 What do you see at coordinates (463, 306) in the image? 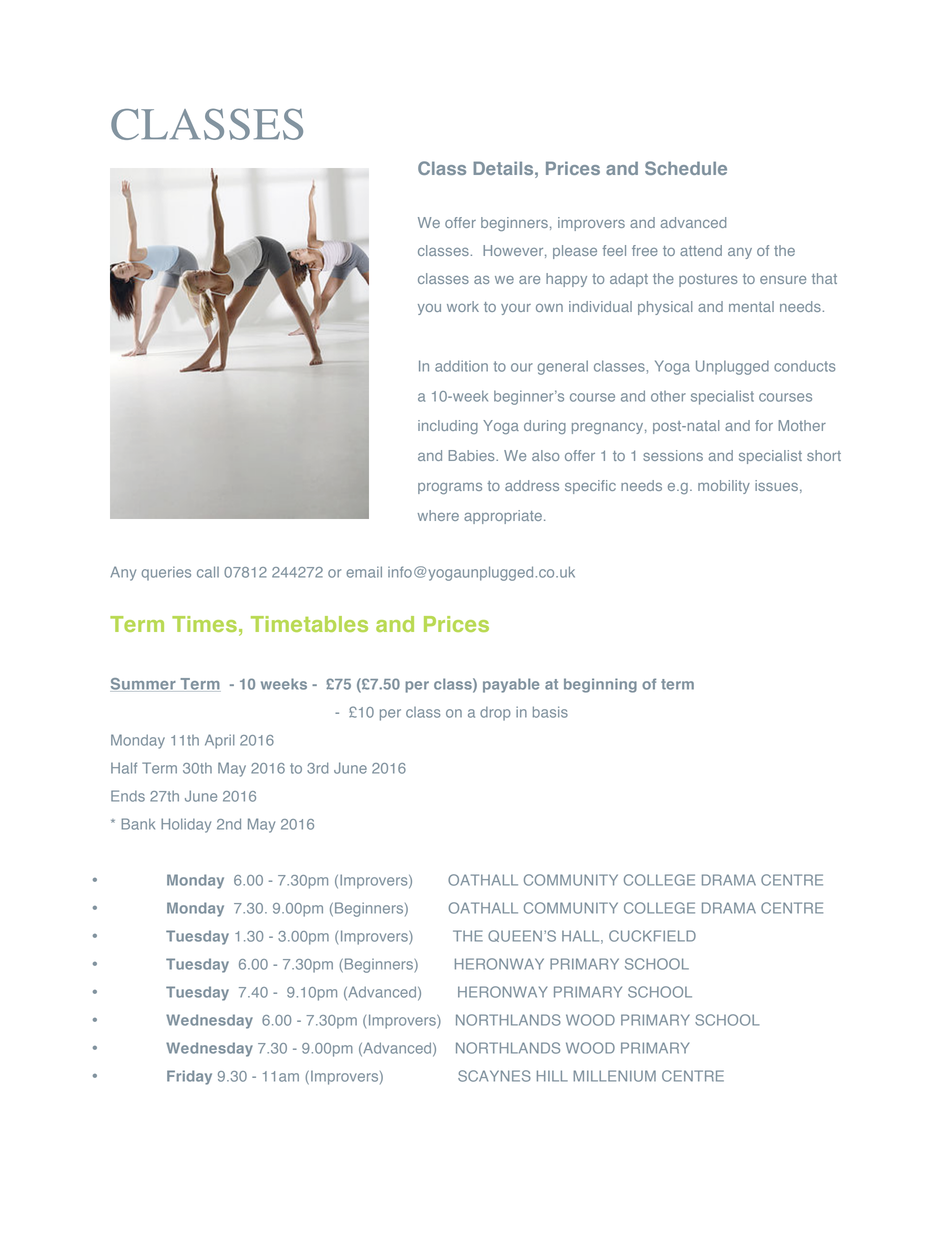
I see `work` at bounding box center [463, 306].
